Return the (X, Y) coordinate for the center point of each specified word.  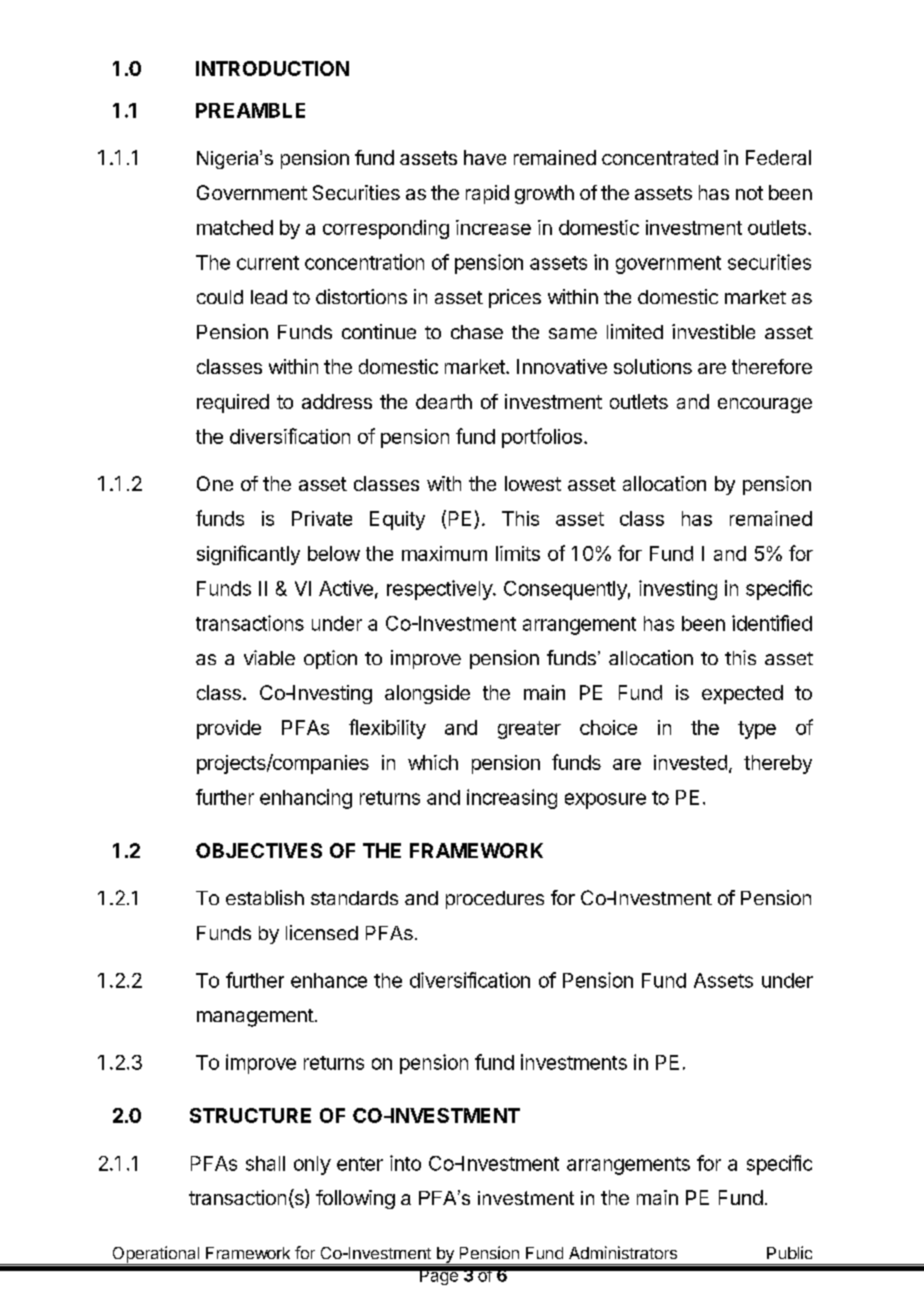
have (485, 157)
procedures (495, 900)
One (215, 483)
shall (265, 1163)
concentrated (660, 157)
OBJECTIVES (259, 850)
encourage (765, 405)
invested (690, 762)
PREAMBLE (250, 110)
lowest (533, 483)
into (405, 1163)
